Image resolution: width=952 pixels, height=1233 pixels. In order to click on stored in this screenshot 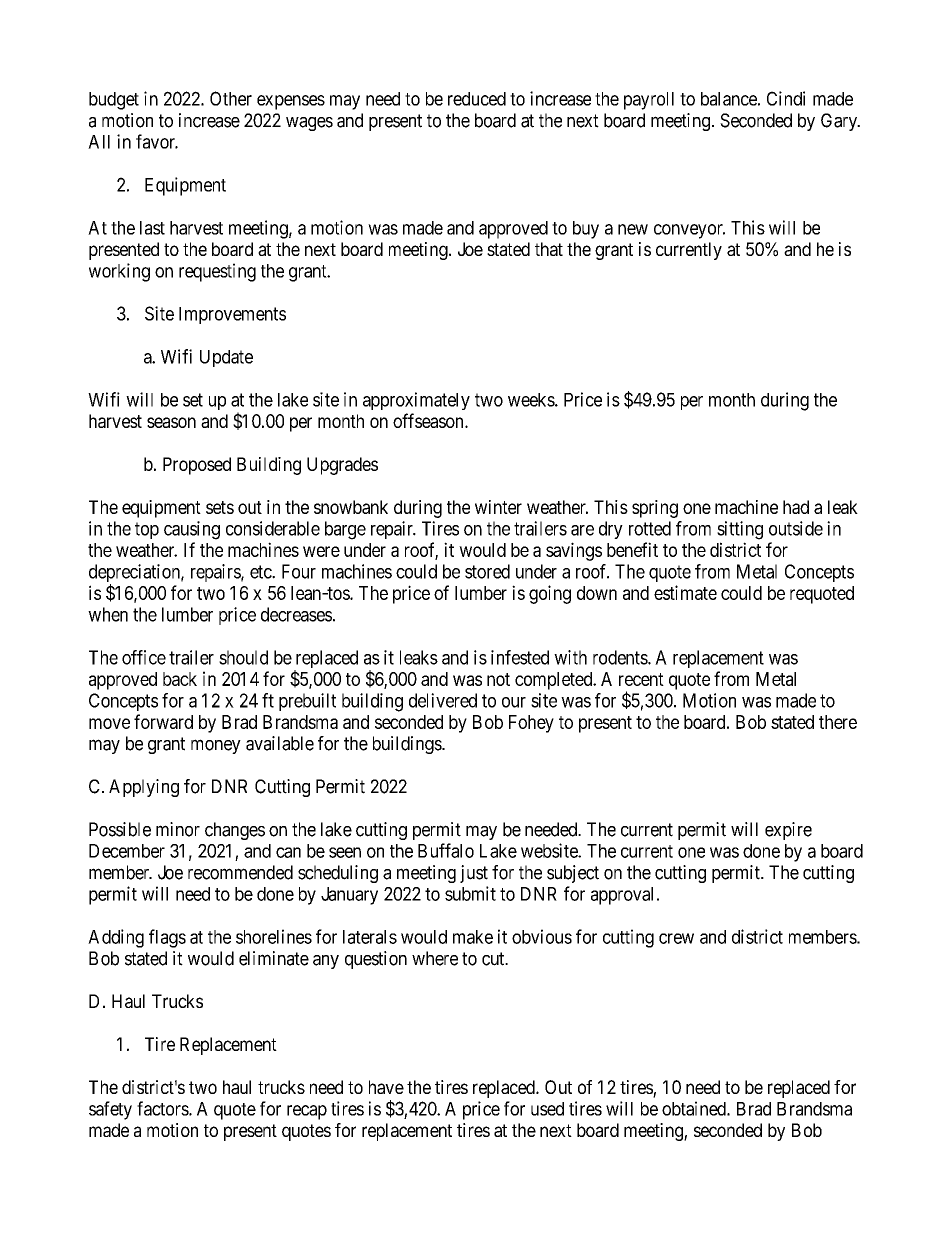, I will do `click(487, 571)`.
